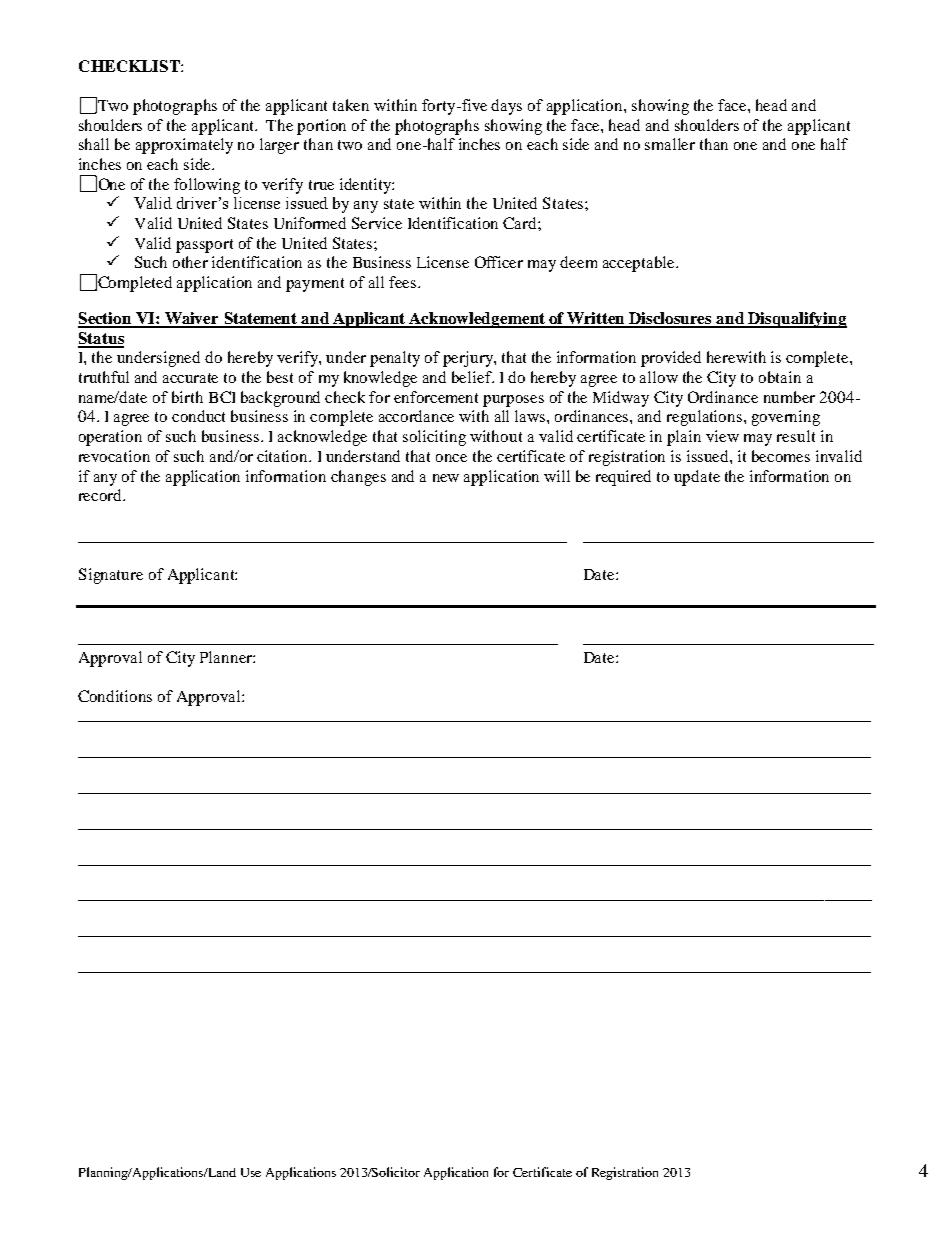  Describe the element at coordinates (251, 1172) in the screenshot. I see `Use` at that location.
